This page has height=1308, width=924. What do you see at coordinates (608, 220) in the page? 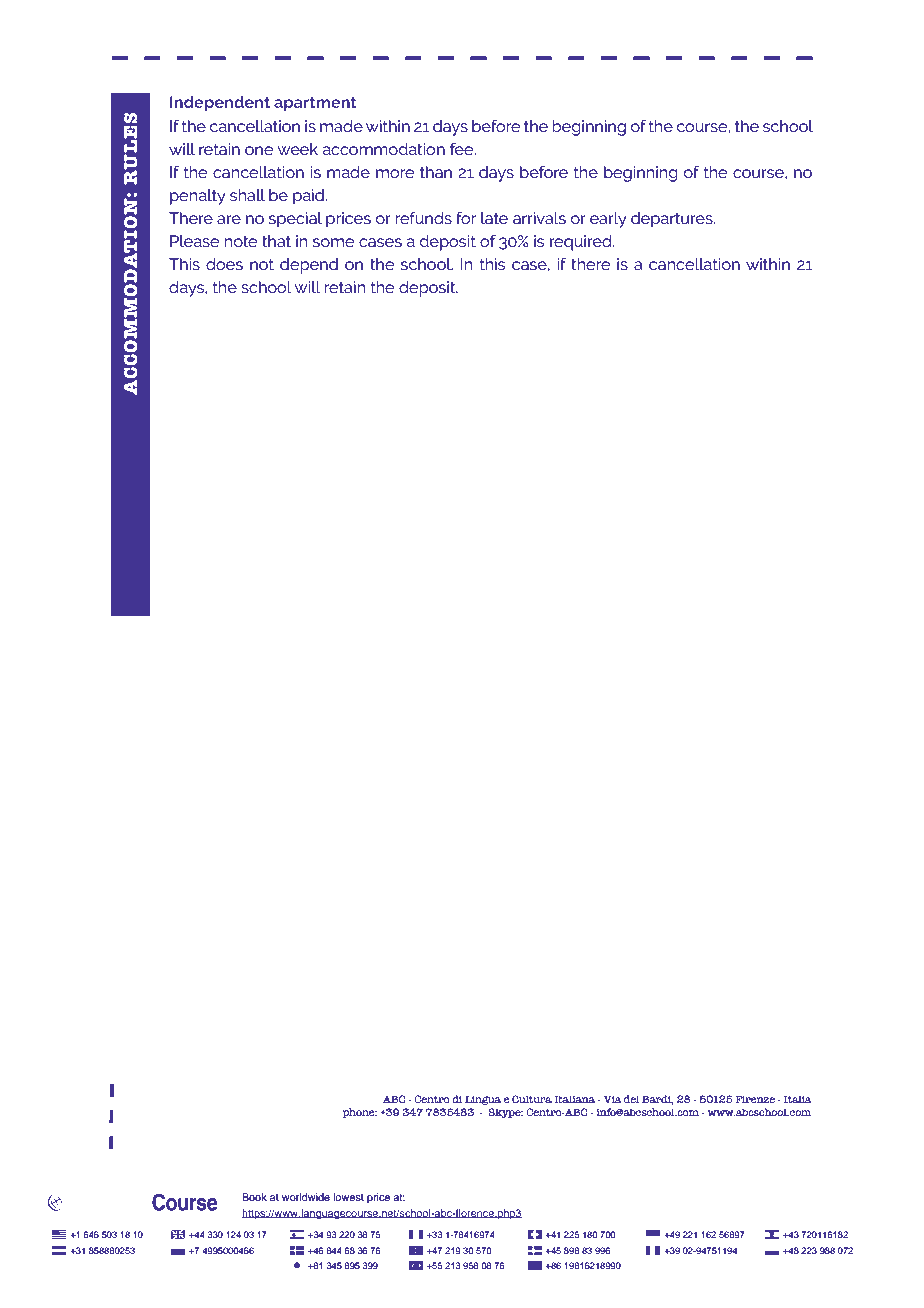
I see `early` at bounding box center [608, 220].
